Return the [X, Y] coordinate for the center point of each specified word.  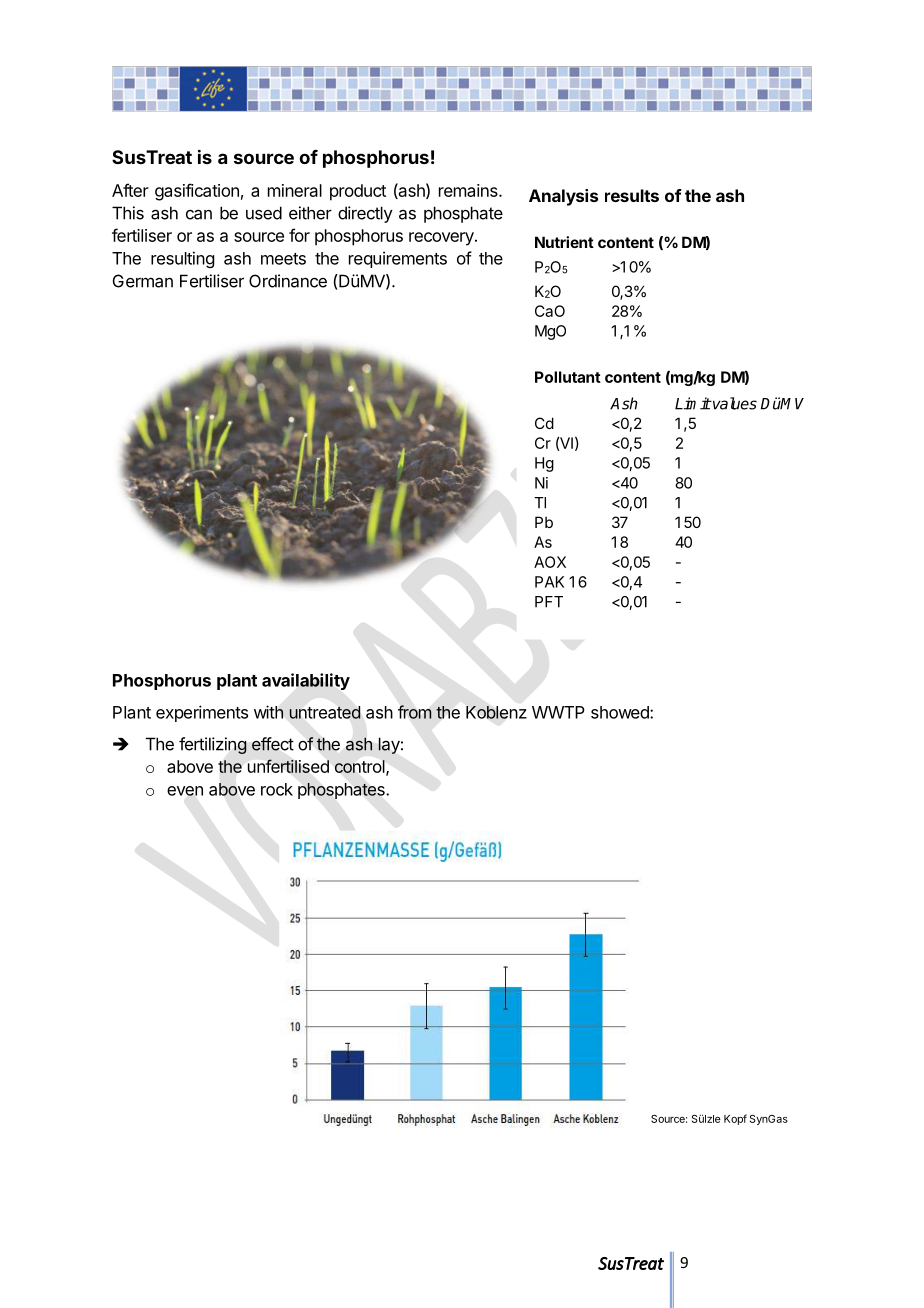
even [185, 791]
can [199, 214]
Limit [693, 403]
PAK [549, 582]
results [632, 195]
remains [469, 190]
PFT [549, 602]
